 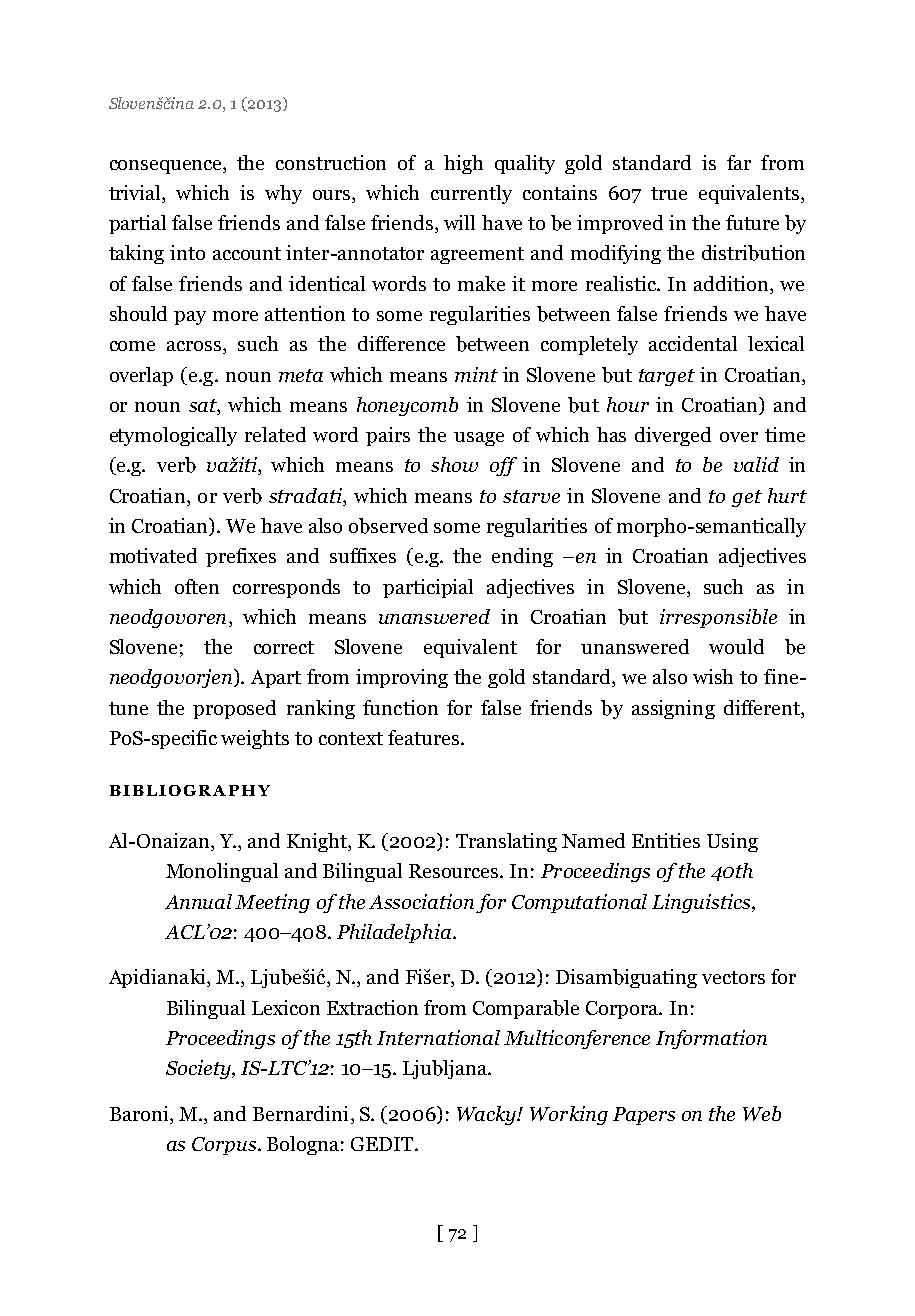 What do you see at coordinates (488, 1115) in the screenshot?
I see `Wacky` at bounding box center [488, 1115].
